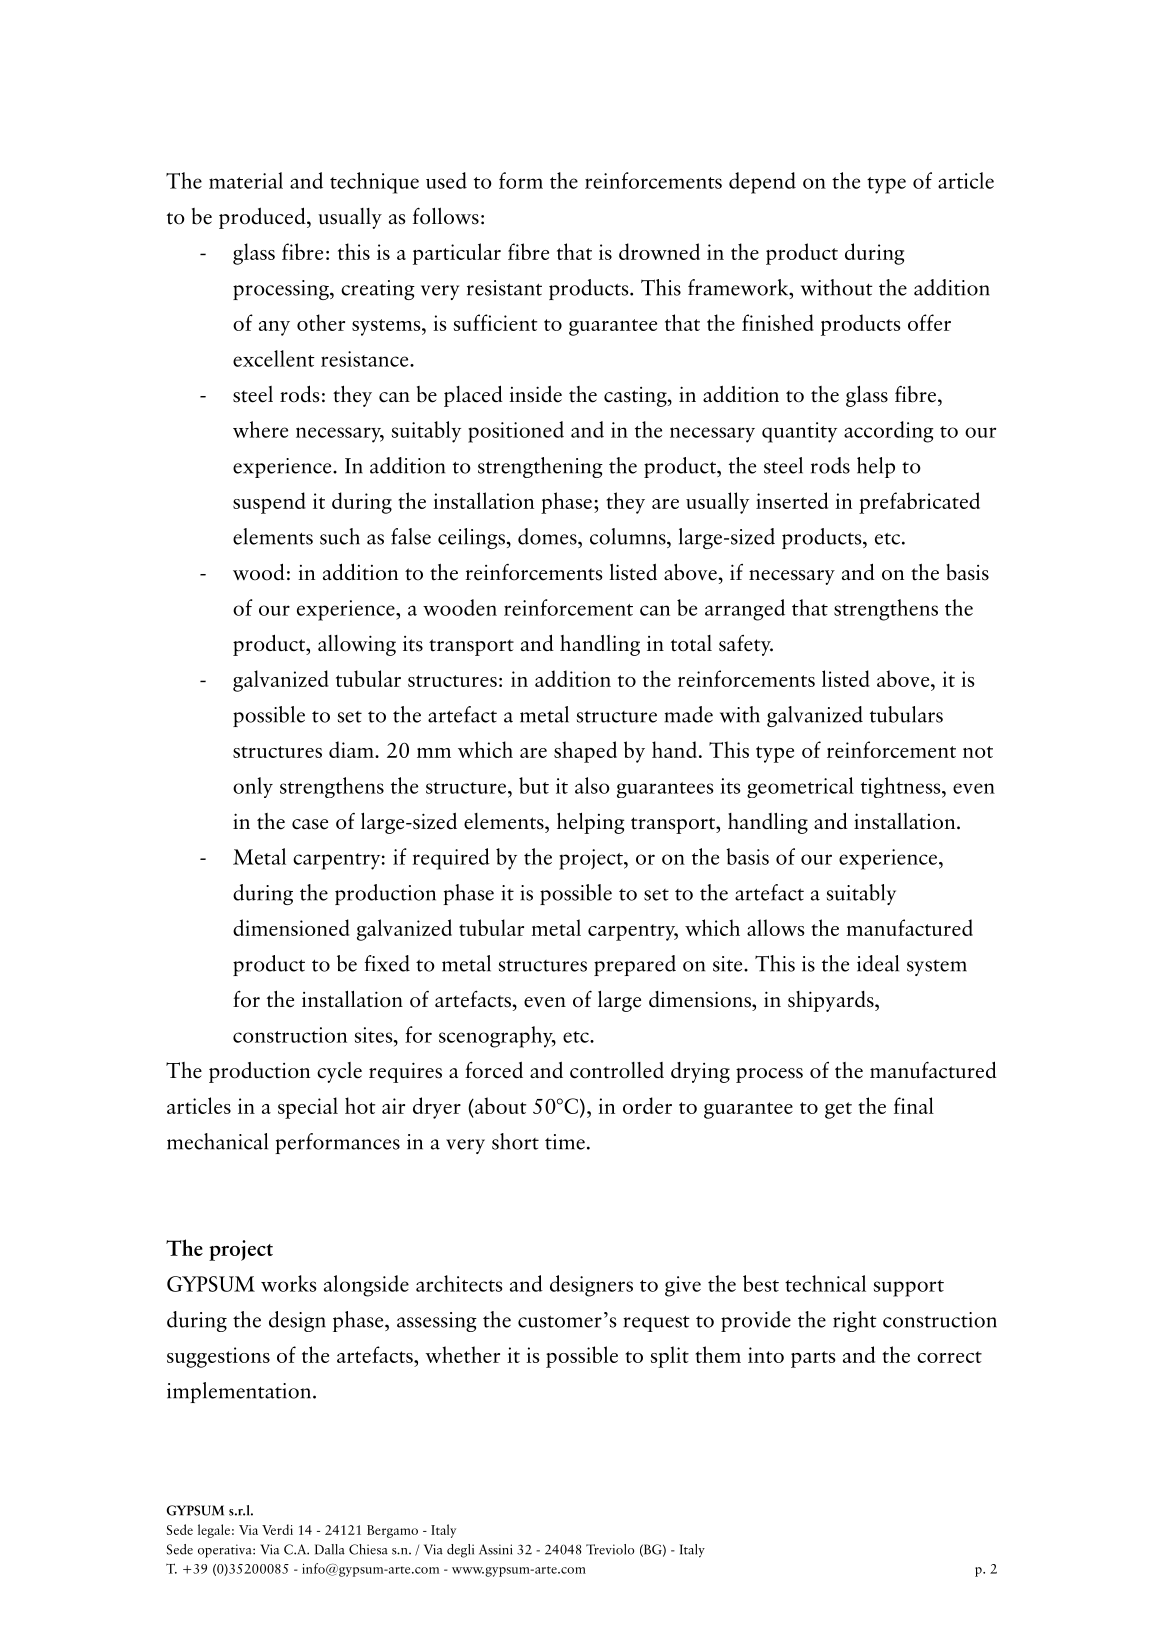 The width and height of the page is (1164, 1646). I want to click on drowned, so click(659, 251).
